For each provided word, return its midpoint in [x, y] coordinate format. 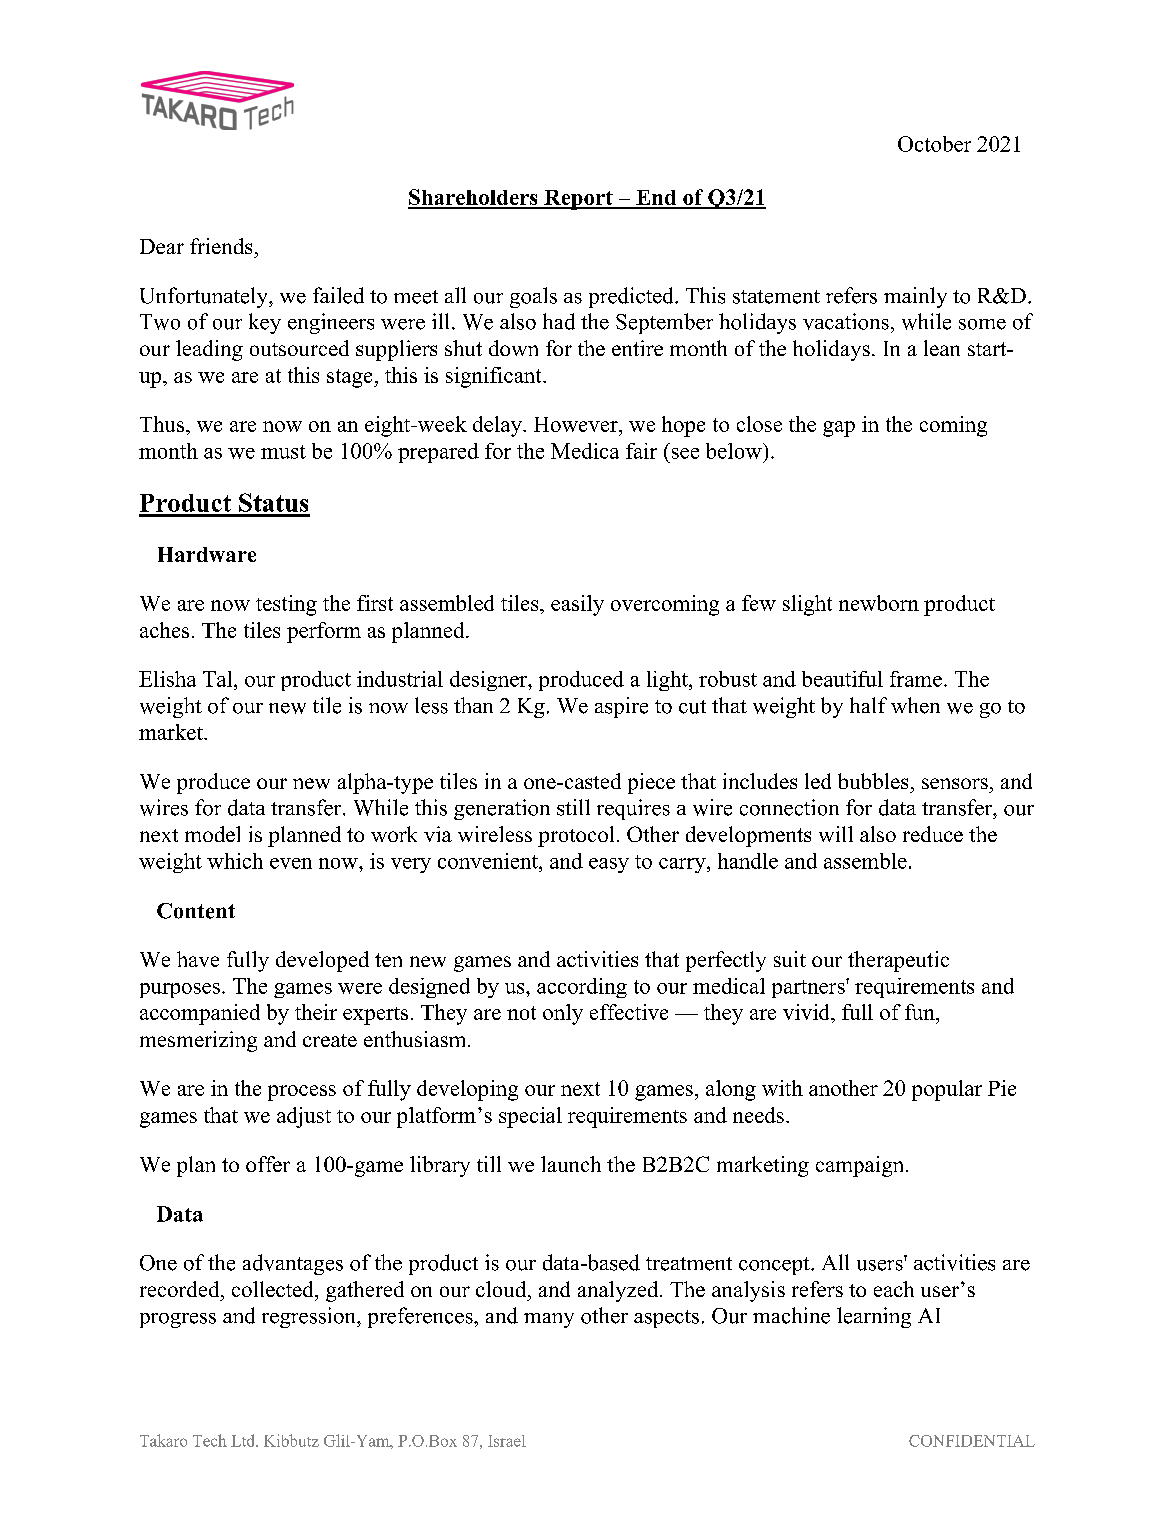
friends [221, 246]
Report [578, 200]
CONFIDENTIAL [972, 1441]
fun [921, 1012]
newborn [879, 603]
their [316, 1012]
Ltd [244, 1440]
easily [577, 605]
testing [286, 605]
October [934, 144]
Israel [507, 1441]
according [582, 988]
